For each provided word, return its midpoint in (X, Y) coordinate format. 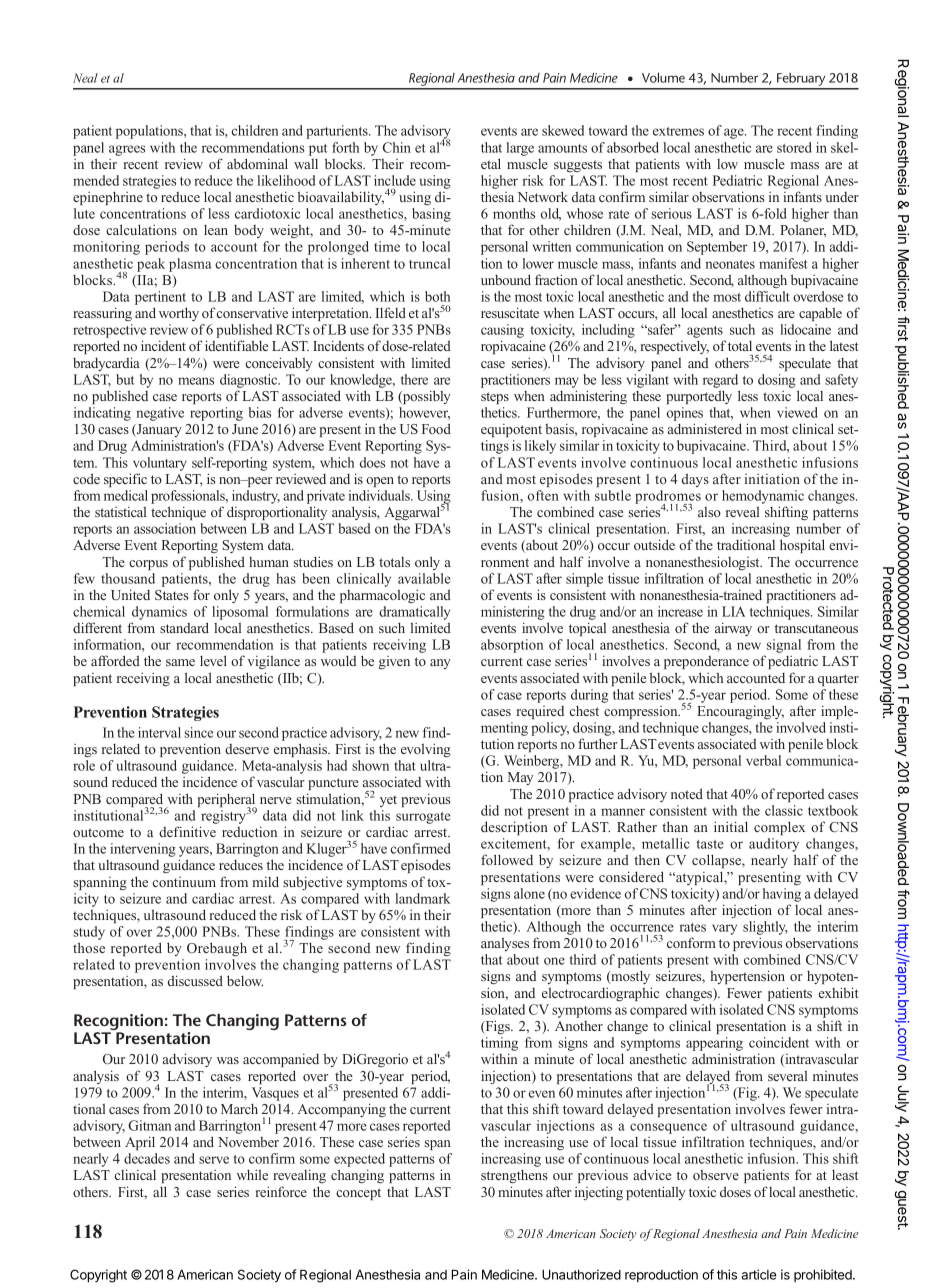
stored (794, 147)
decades (147, 1158)
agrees (127, 150)
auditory (774, 846)
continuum (184, 882)
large (520, 149)
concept (358, 1194)
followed (507, 859)
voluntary (160, 464)
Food (436, 428)
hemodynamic (763, 497)
